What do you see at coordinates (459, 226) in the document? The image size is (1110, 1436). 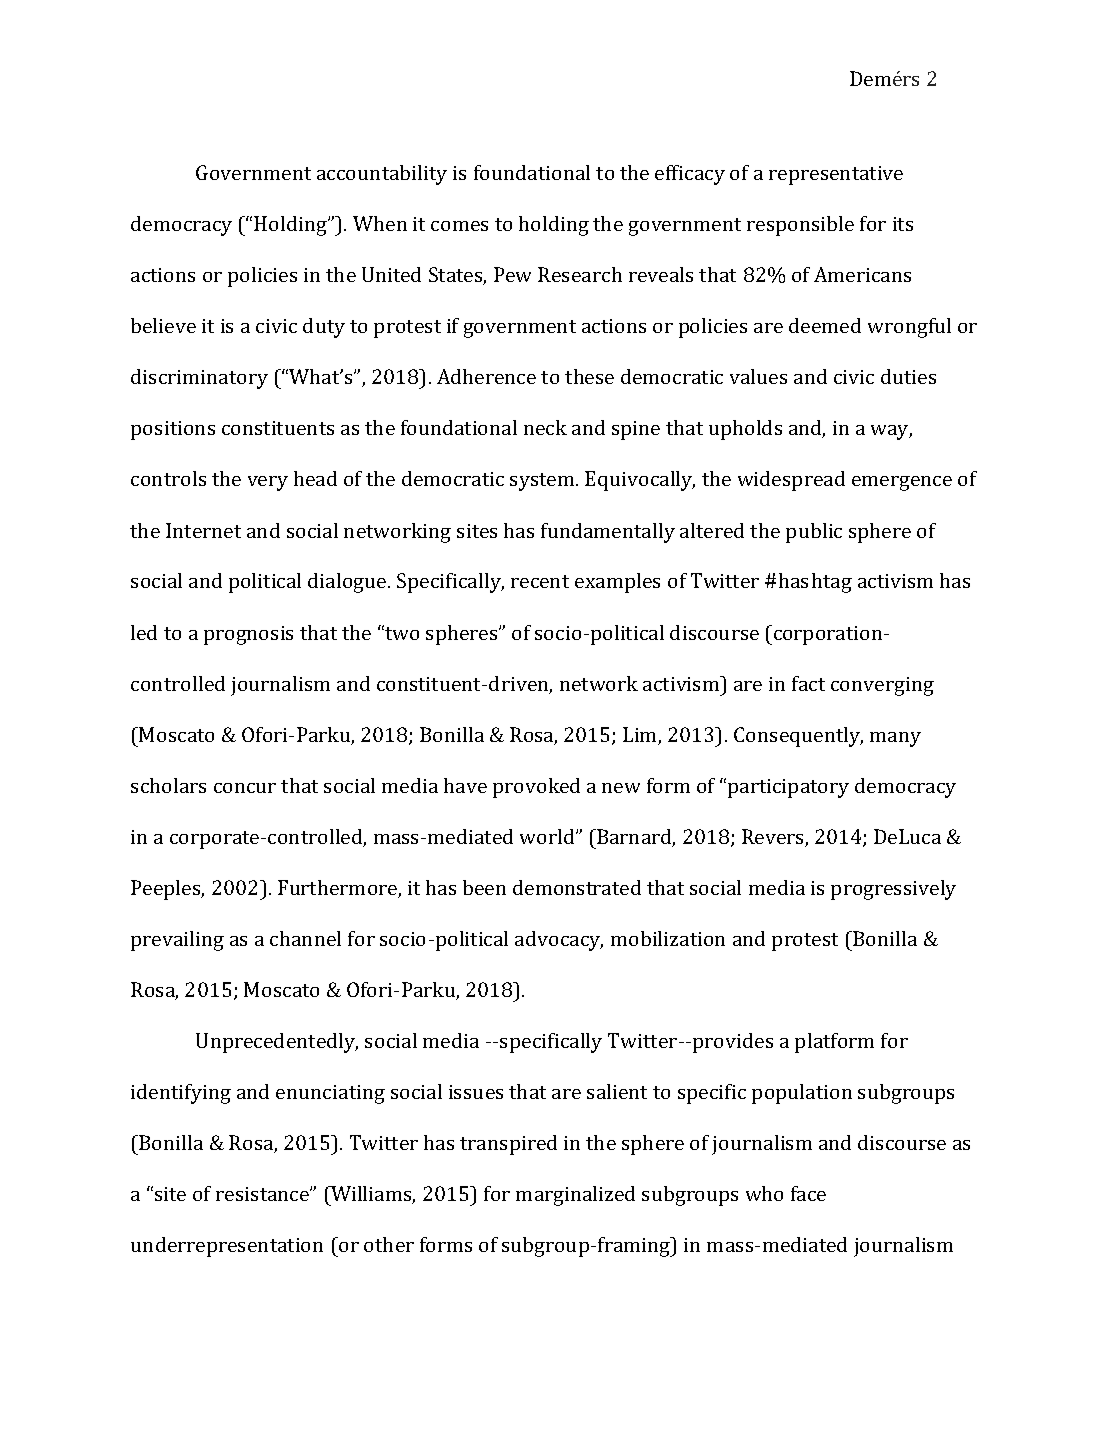 I see `comes` at bounding box center [459, 226].
